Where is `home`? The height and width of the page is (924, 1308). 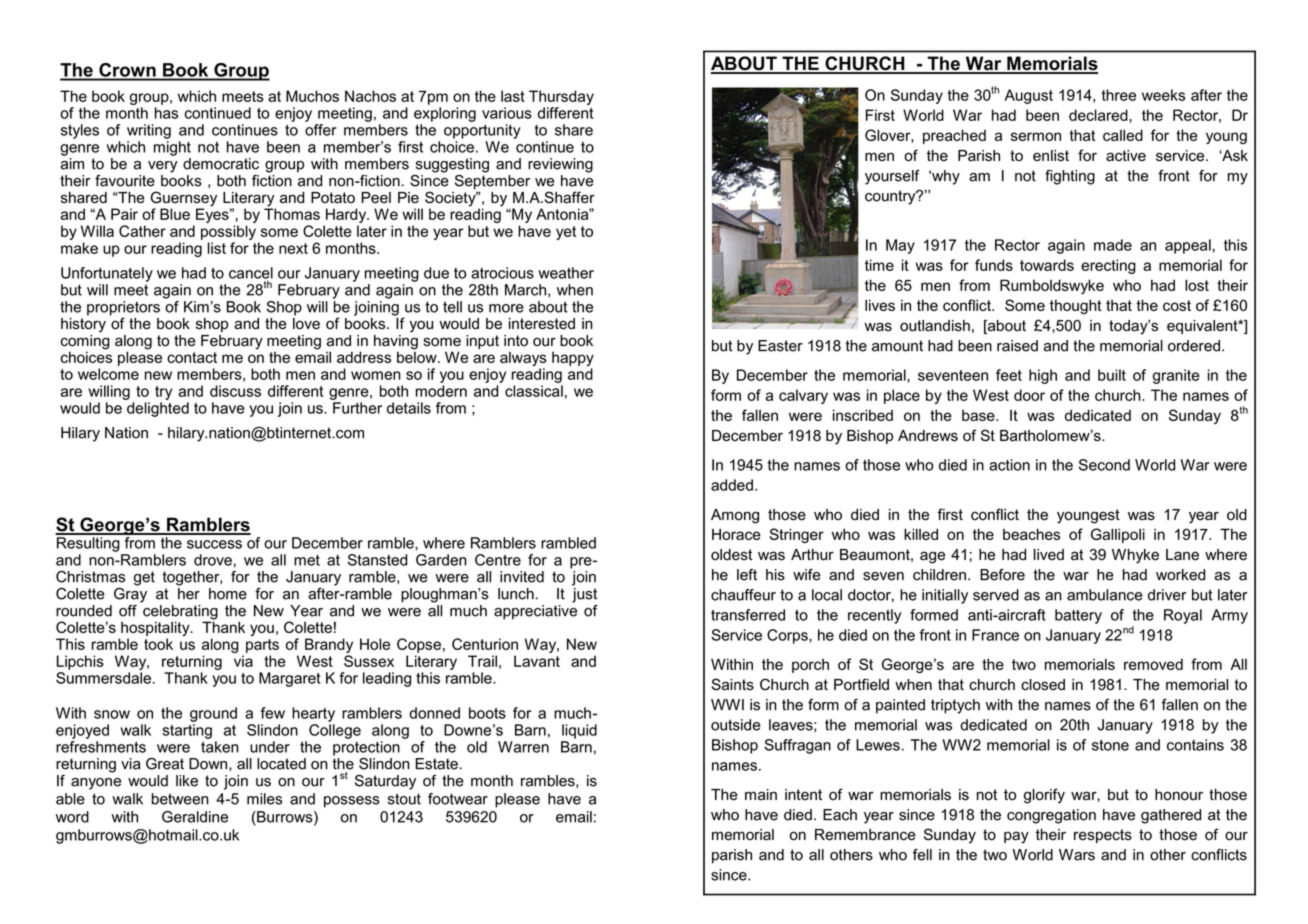 home is located at coordinates (228, 594).
